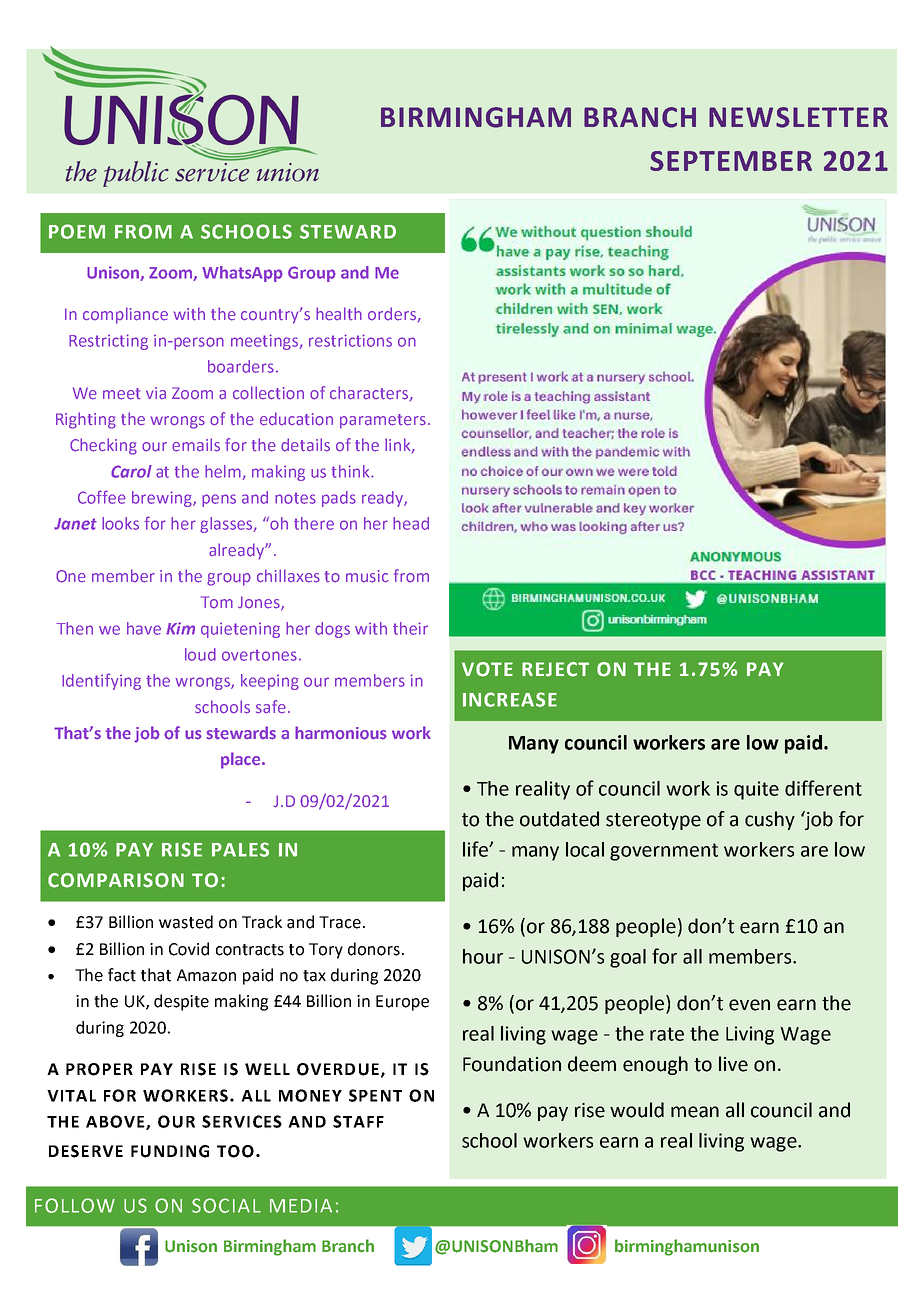 This screenshot has height=1308, width=924. Describe the element at coordinates (170, 1151) in the screenshot. I see `FUNDING` at that location.
